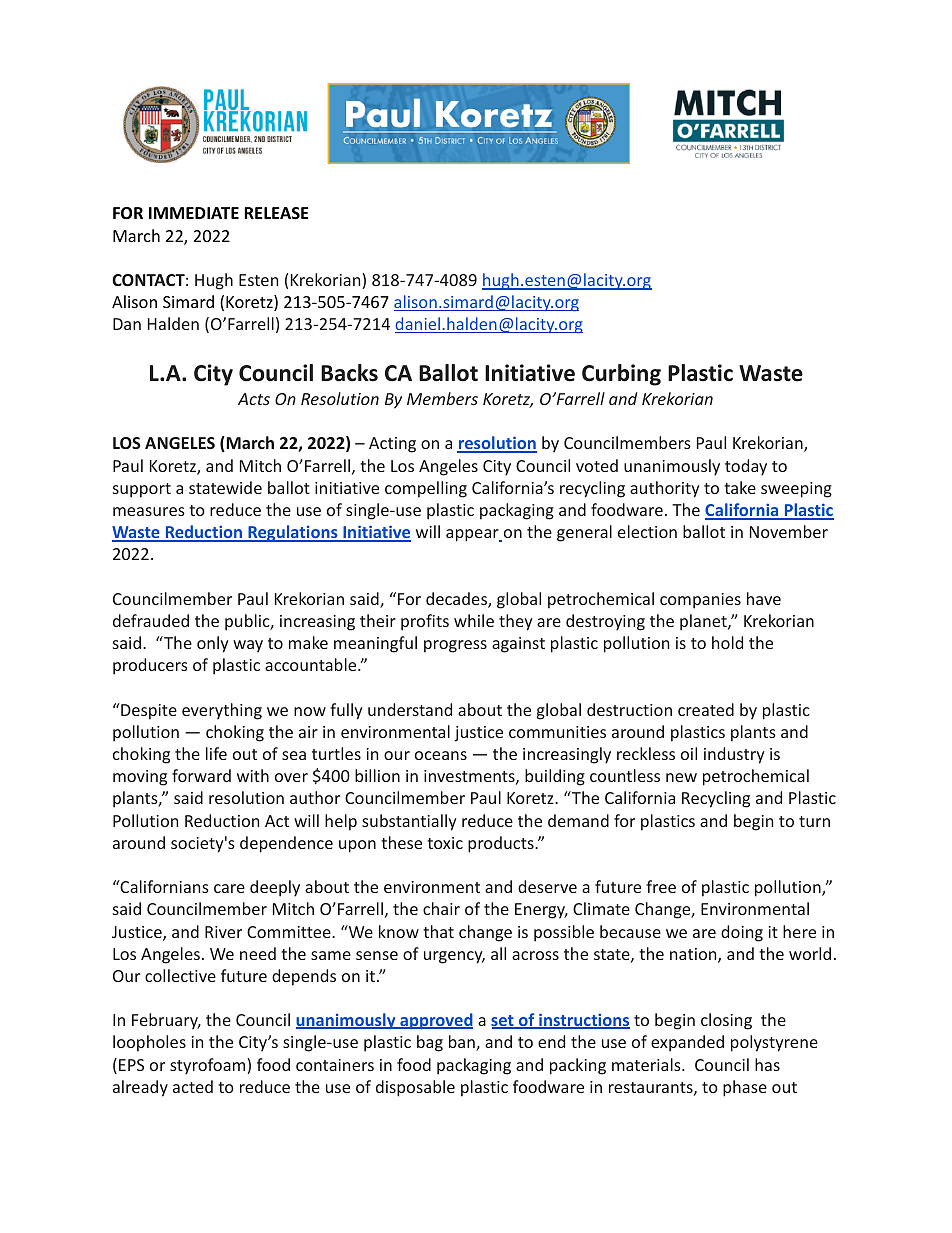 The image size is (952, 1233). I want to click on RELEASE, so click(276, 213).
